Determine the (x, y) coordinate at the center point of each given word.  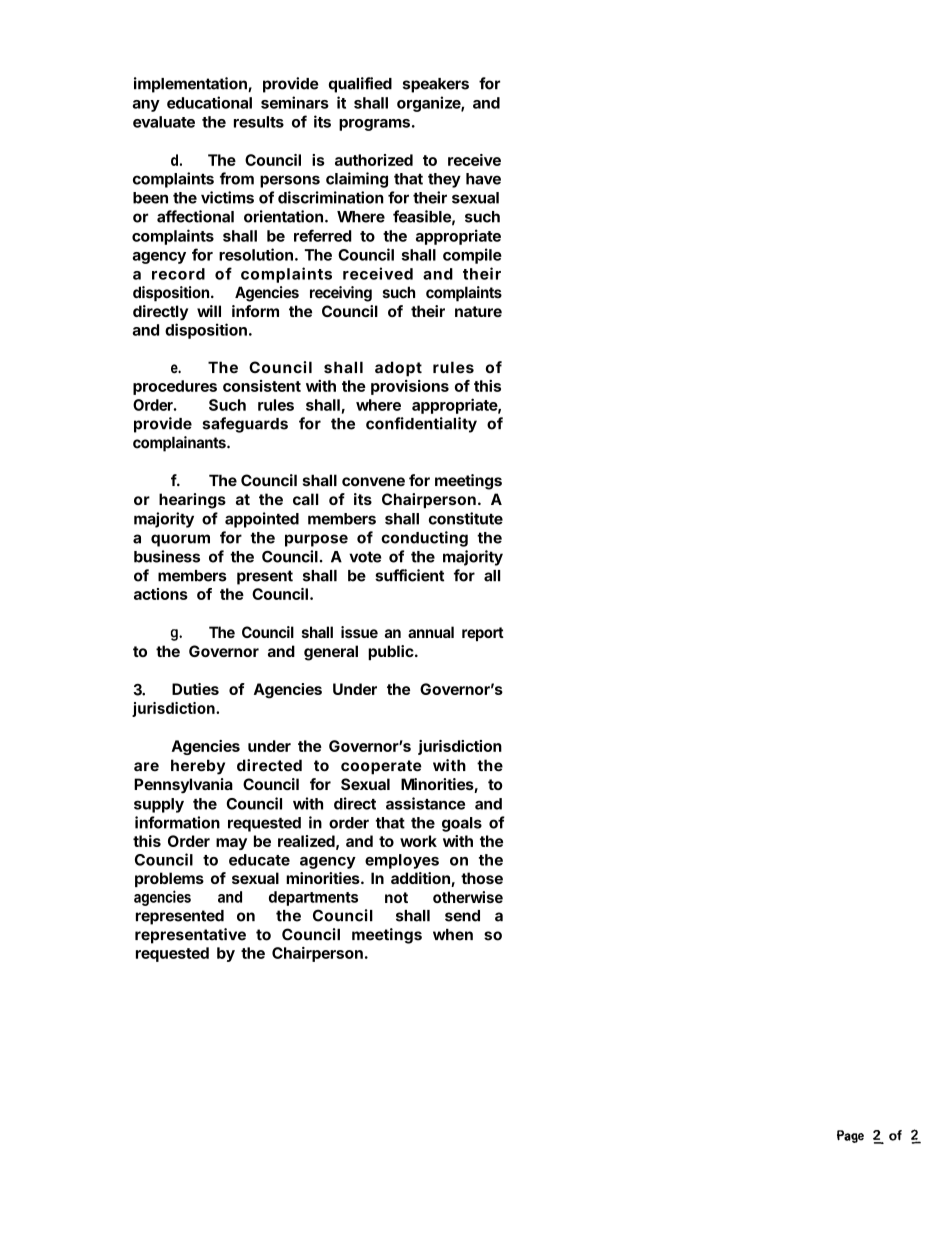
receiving (341, 294)
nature (478, 311)
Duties (195, 689)
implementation (191, 85)
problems (169, 879)
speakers (436, 85)
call (305, 499)
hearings (192, 501)
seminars (295, 102)
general (331, 653)
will (209, 311)
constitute (466, 518)
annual (431, 632)
